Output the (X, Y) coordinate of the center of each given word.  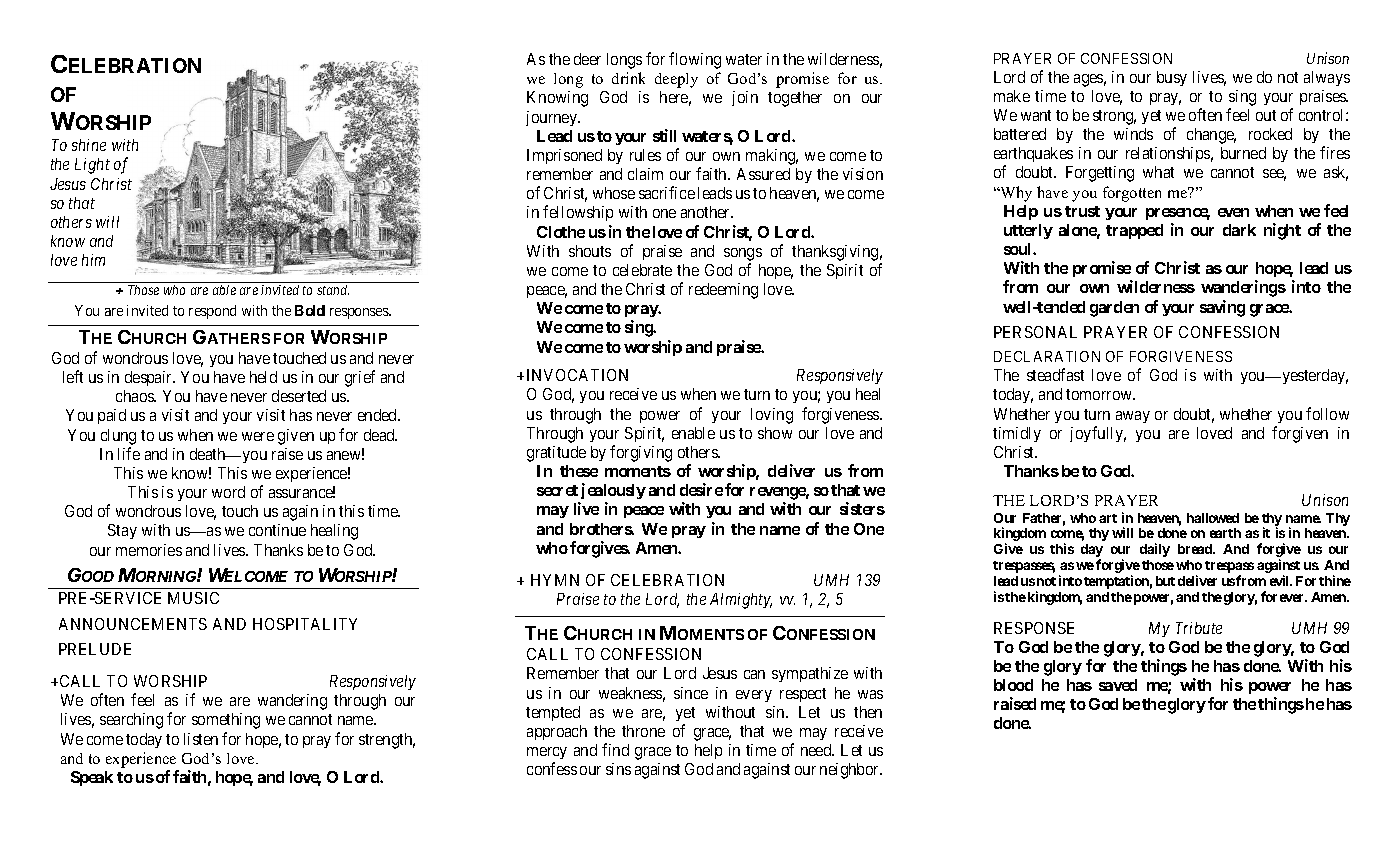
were (258, 436)
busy (1172, 78)
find (615, 749)
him (93, 260)
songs (743, 254)
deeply (676, 80)
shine (89, 145)
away (1133, 417)
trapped (1134, 231)
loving (772, 416)
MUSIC (193, 598)
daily (1155, 550)
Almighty (741, 601)
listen (201, 739)
